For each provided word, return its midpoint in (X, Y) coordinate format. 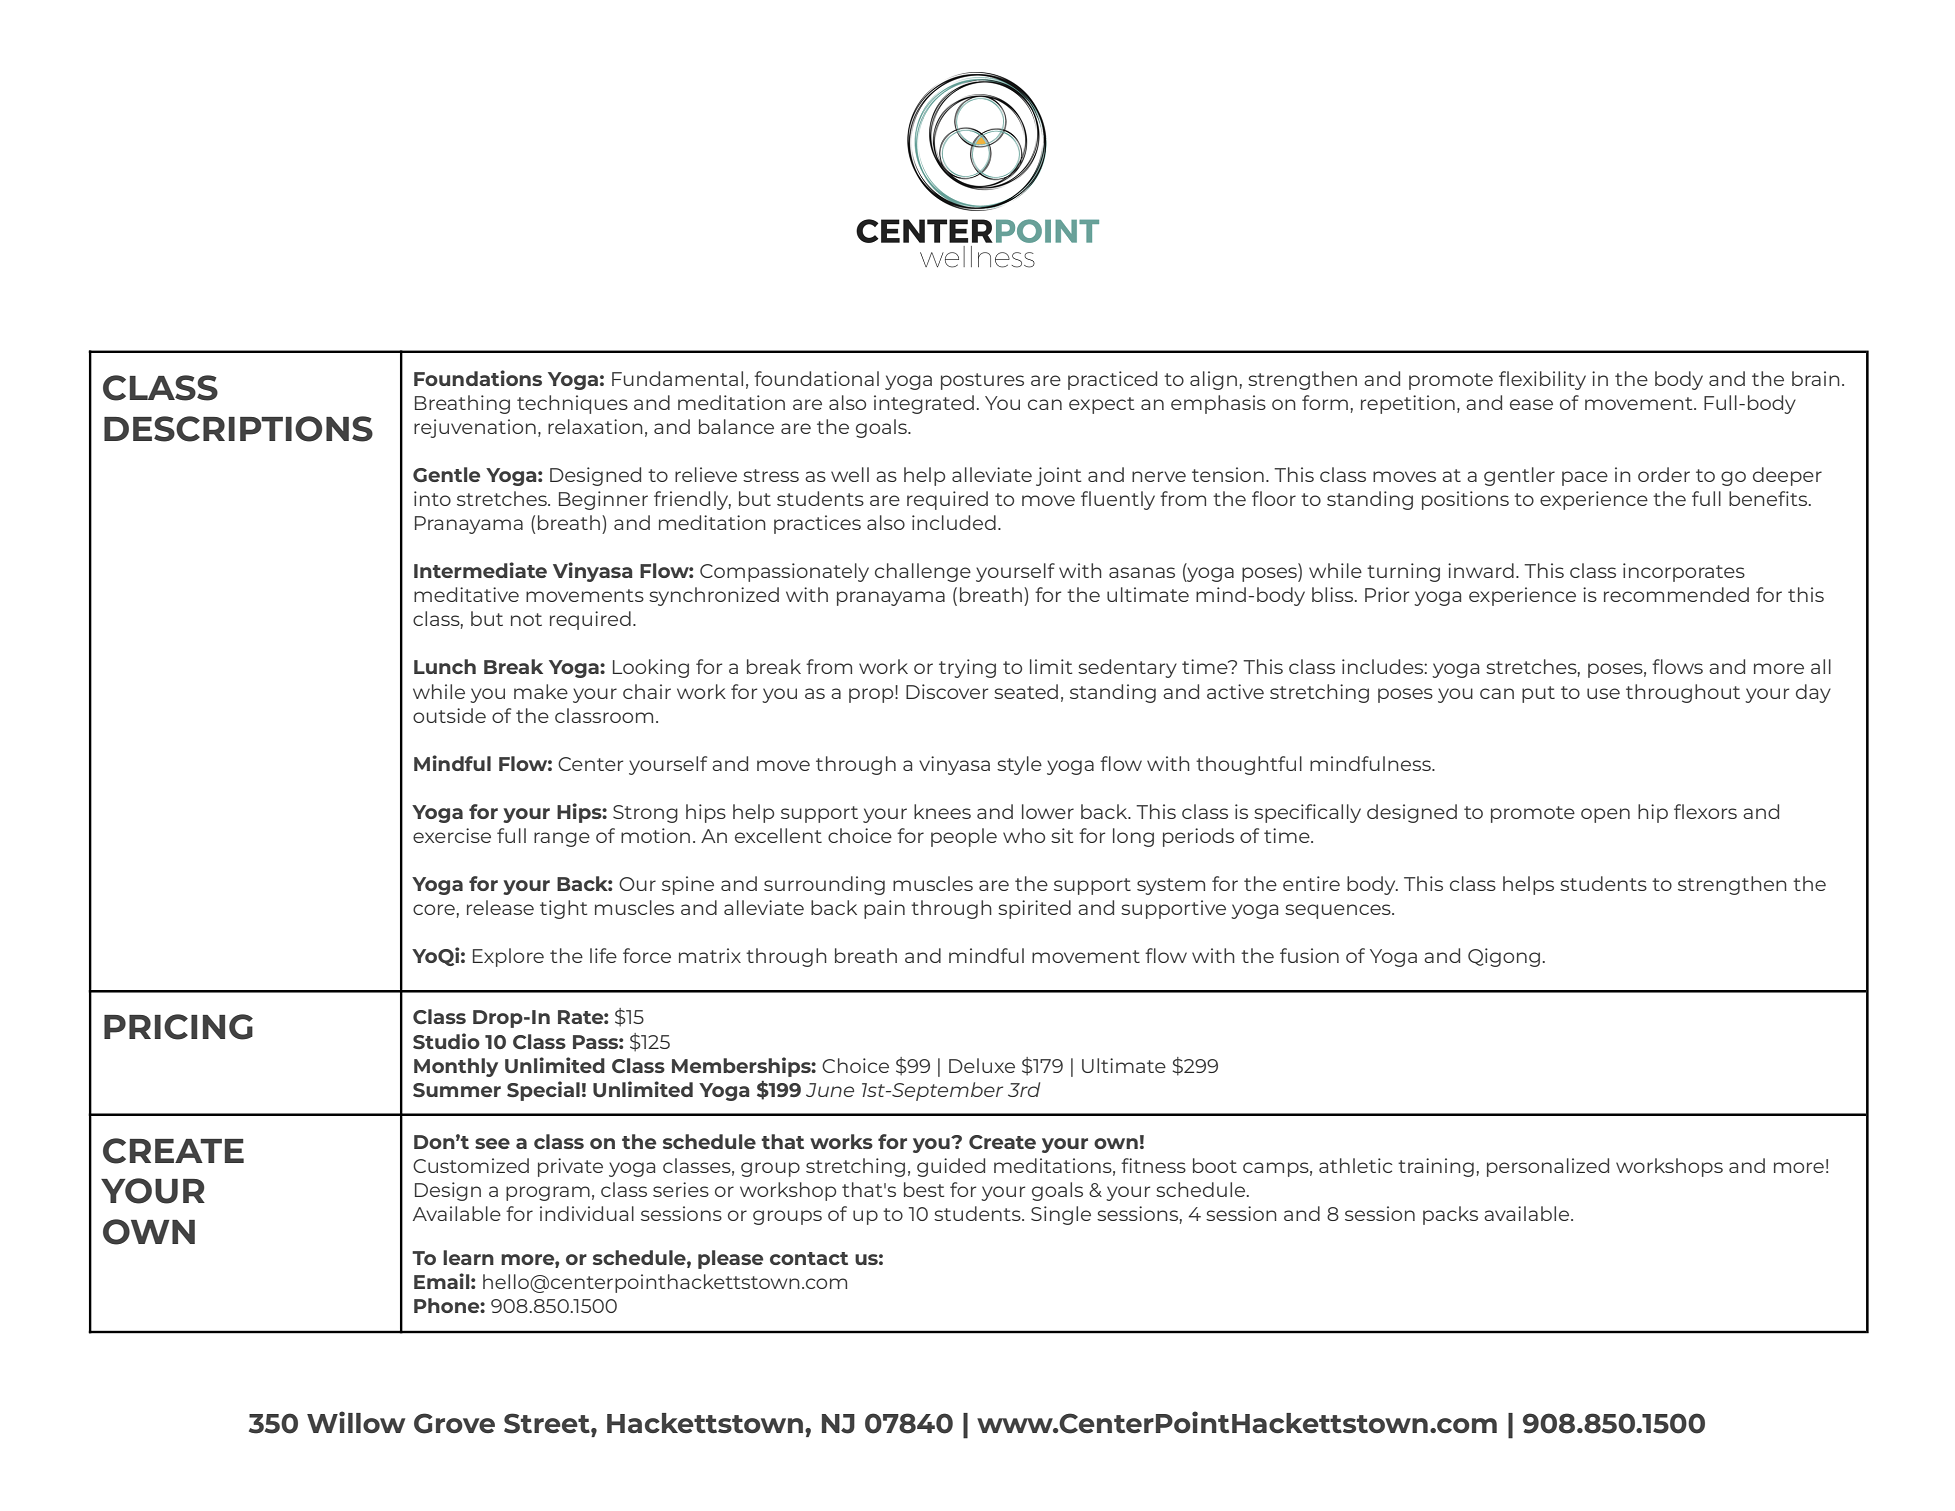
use (1603, 693)
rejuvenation (475, 428)
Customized (471, 1165)
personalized (1548, 1167)
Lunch (445, 666)
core (434, 909)
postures (982, 381)
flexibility (1542, 380)
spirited (1034, 909)
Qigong (1504, 957)
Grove (454, 1423)
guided (951, 1167)
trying (967, 668)
